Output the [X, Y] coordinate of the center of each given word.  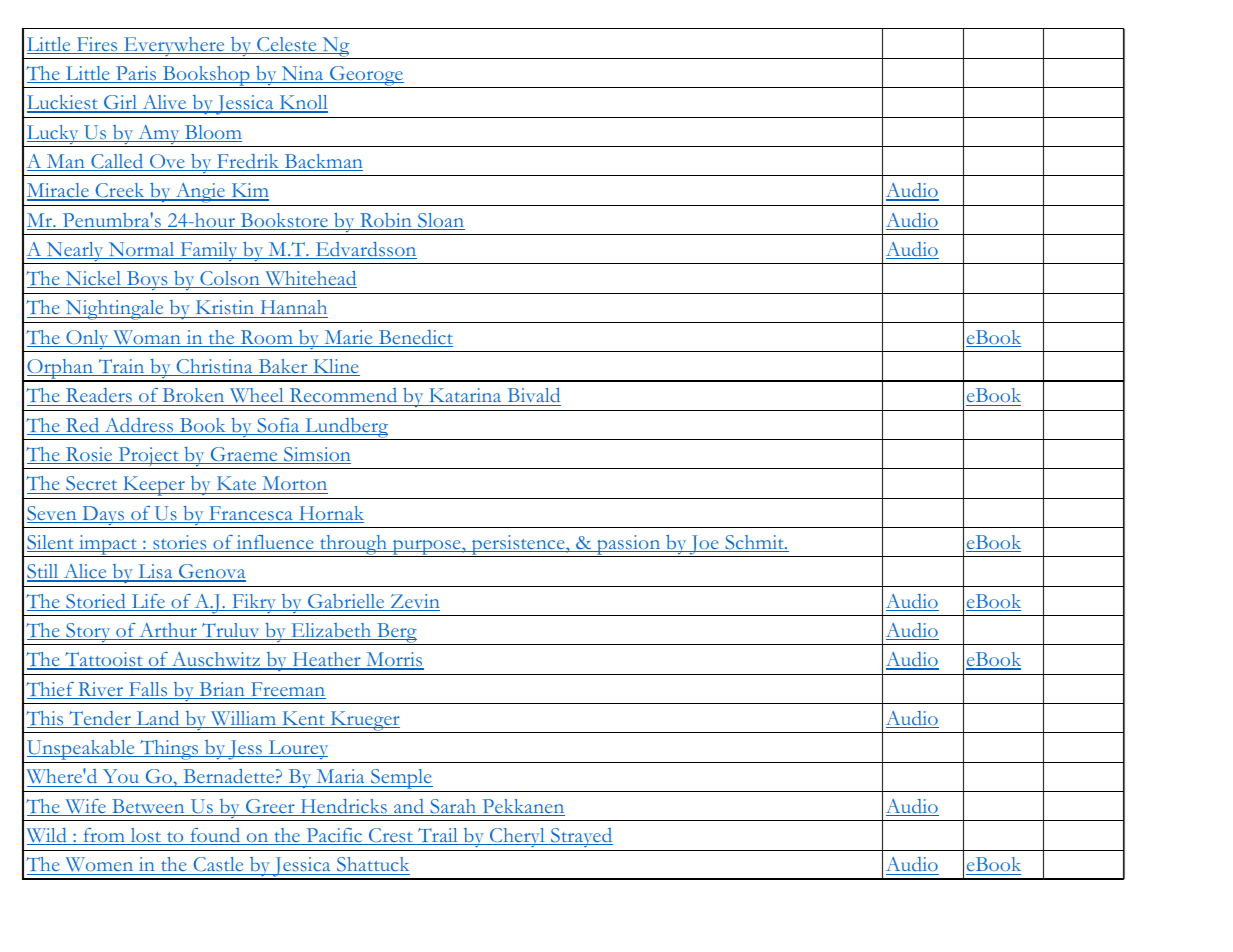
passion [629, 546]
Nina [302, 74]
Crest [391, 836]
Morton [294, 485]
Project [148, 458]
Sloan [440, 221]
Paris [136, 74]
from [104, 836]
